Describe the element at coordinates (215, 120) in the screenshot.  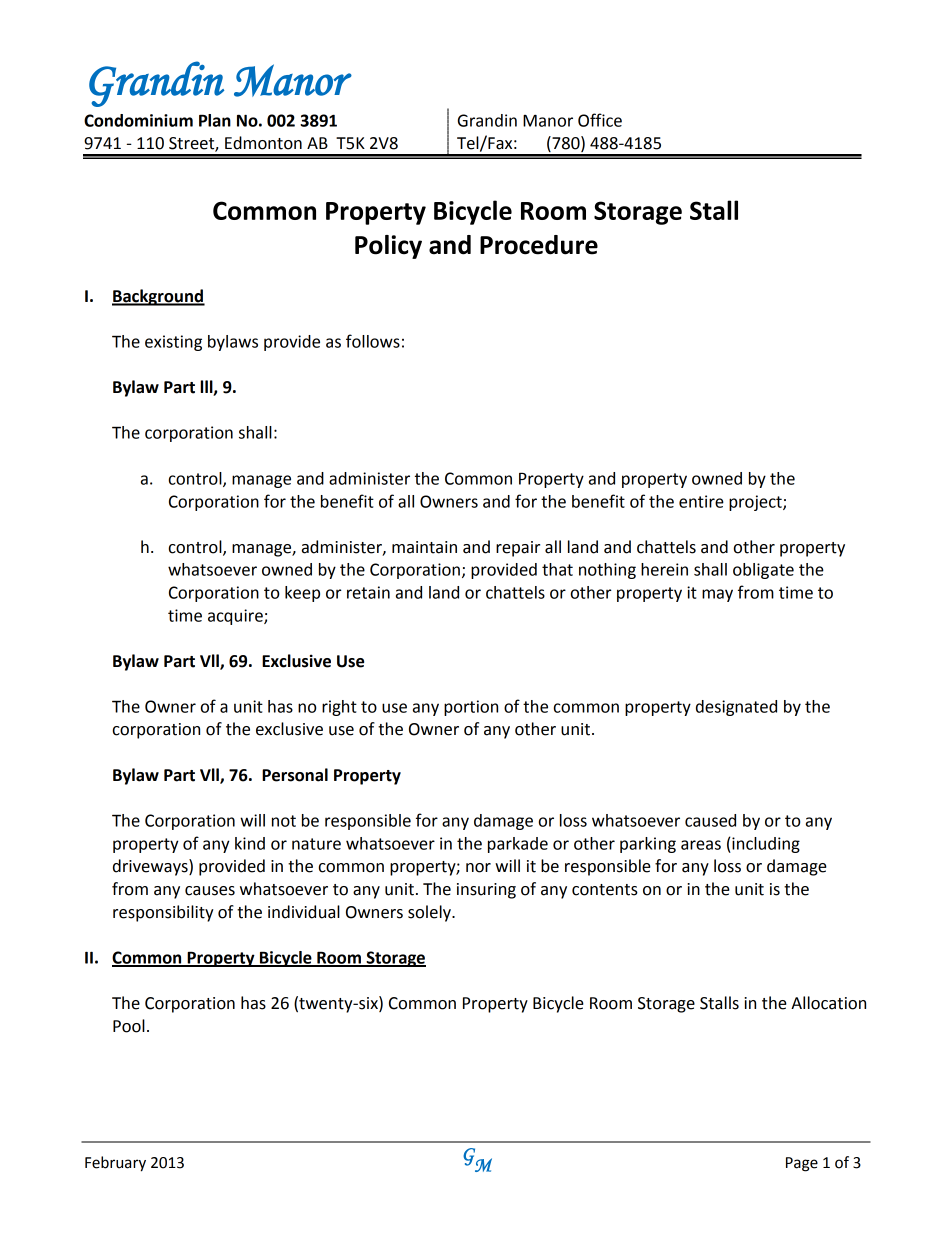
I see `Plan` at that location.
